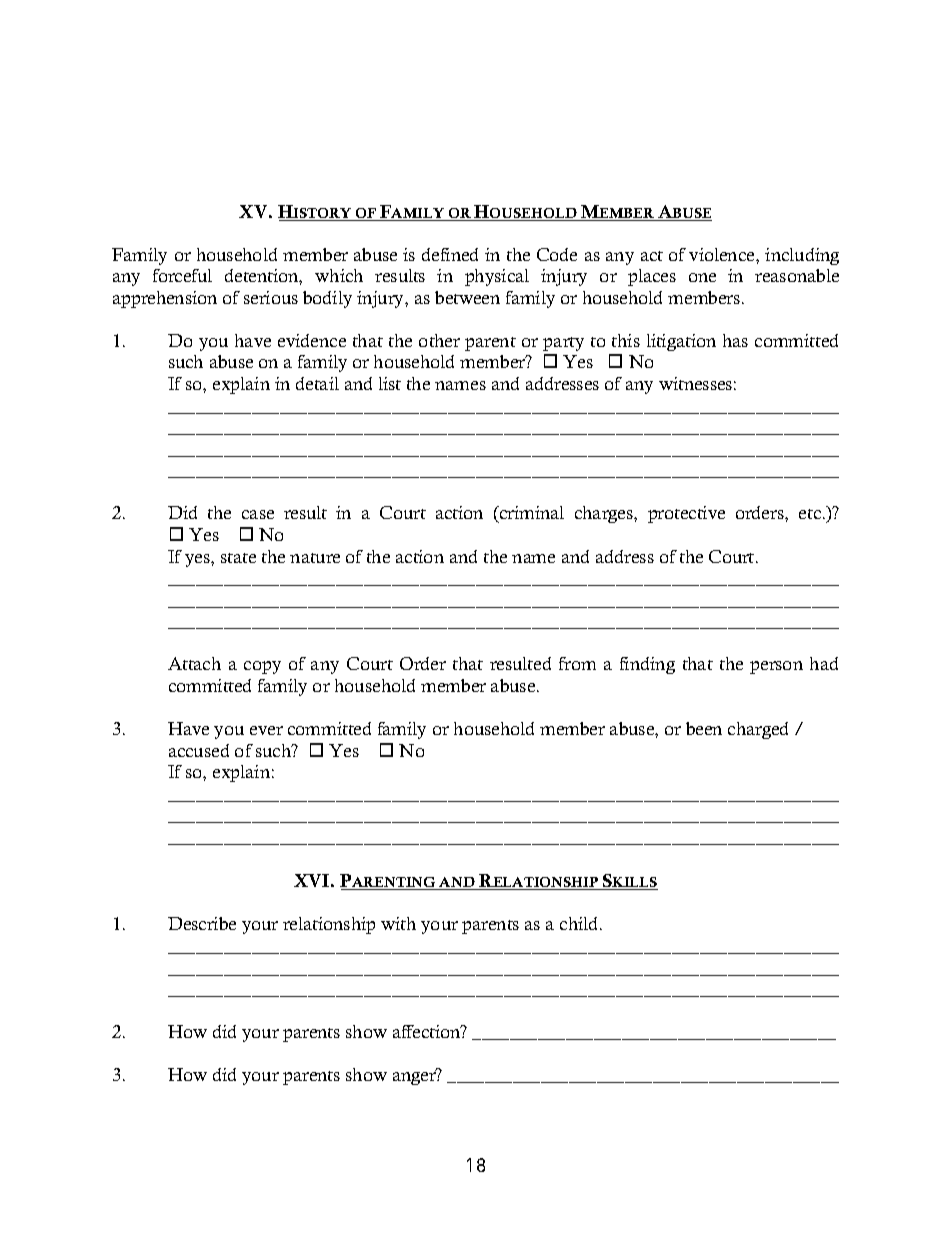  Describe the element at coordinates (776, 667) in the screenshot. I see `person` at that location.
